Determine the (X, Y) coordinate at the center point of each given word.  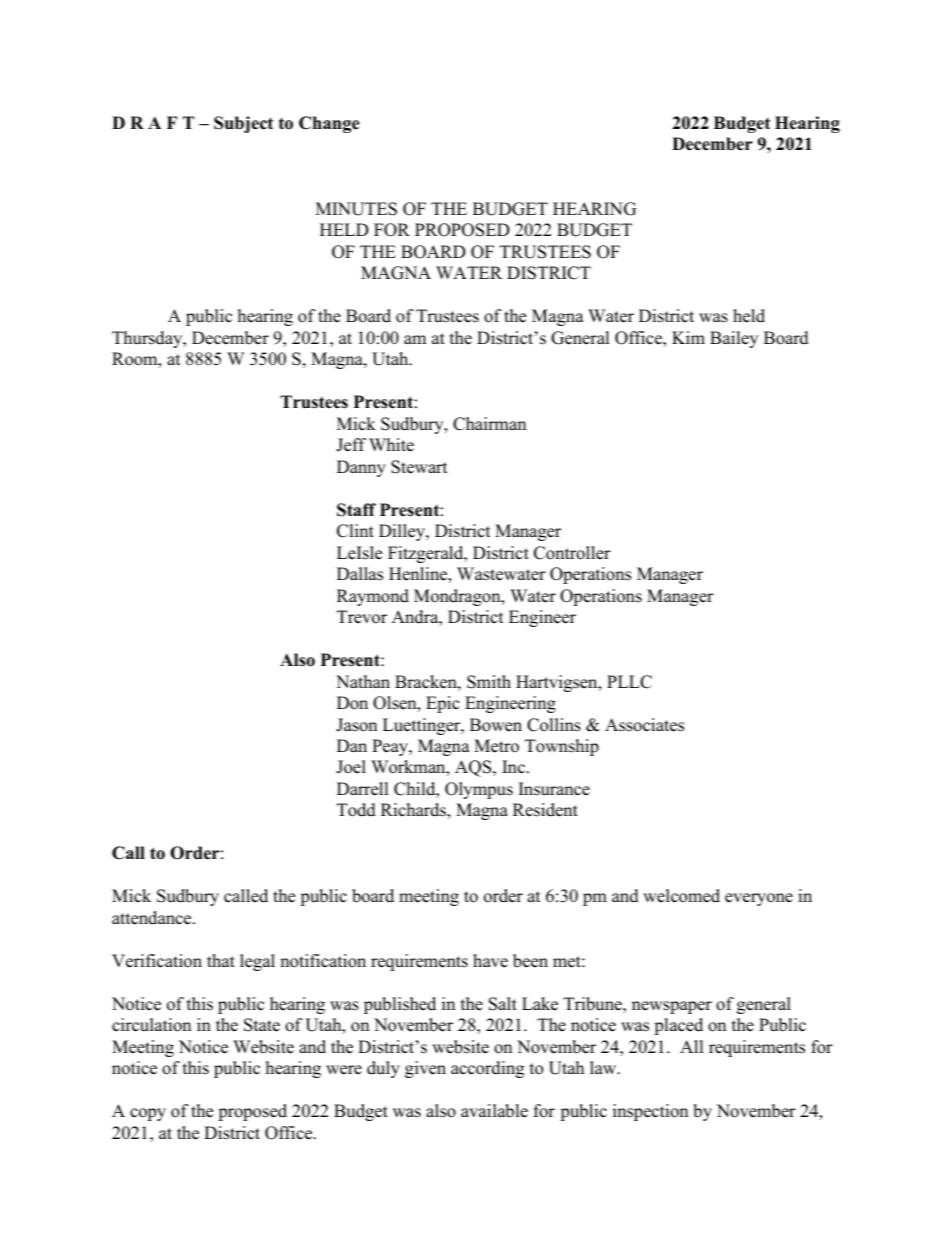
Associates (644, 725)
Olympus (479, 790)
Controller (572, 553)
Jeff (351, 445)
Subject (243, 124)
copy (148, 1114)
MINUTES (356, 209)
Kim (688, 337)
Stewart (419, 467)
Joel (351, 767)
